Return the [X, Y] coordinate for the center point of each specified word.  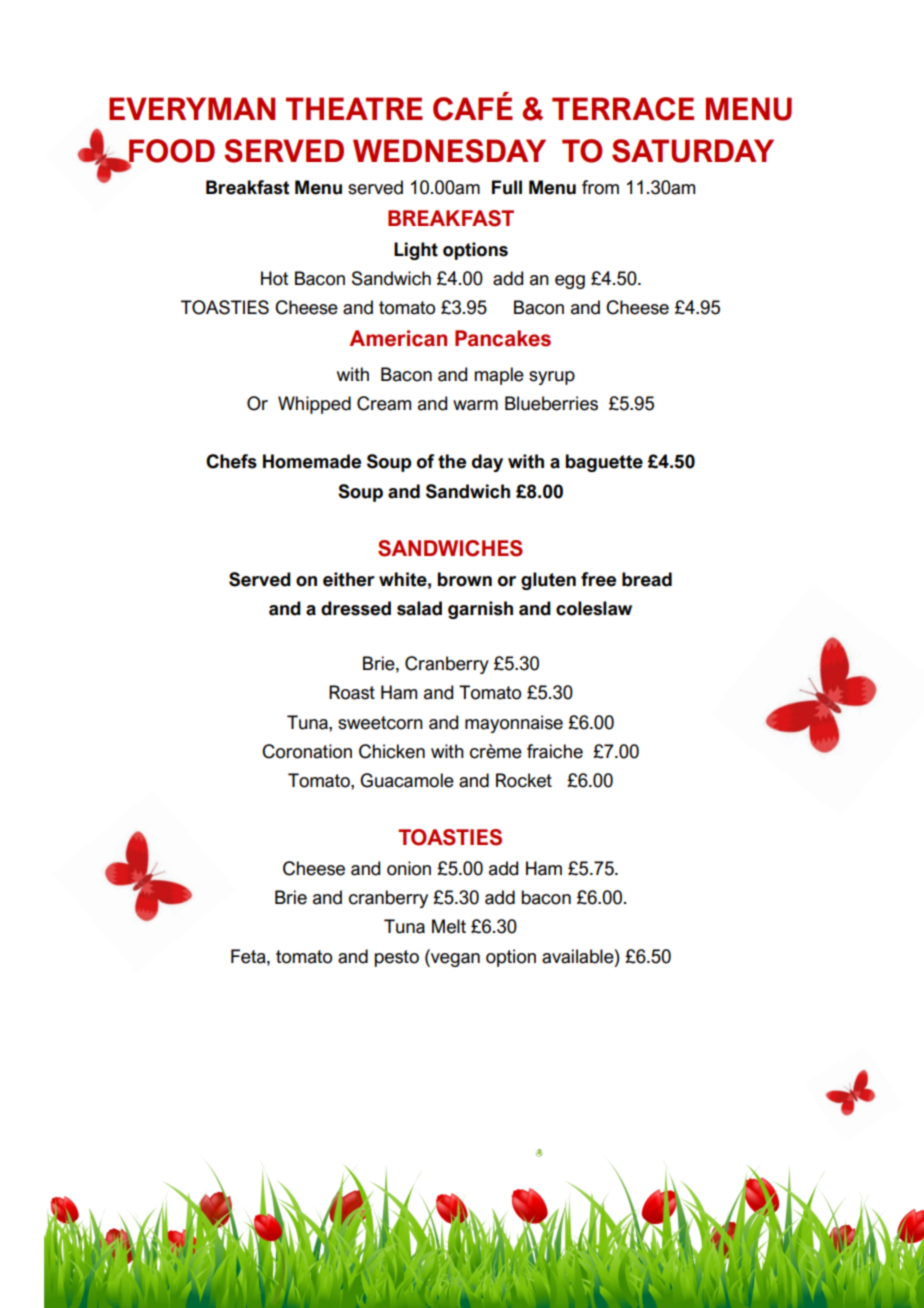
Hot [275, 278]
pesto [397, 958]
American [398, 338]
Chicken [392, 751]
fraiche [555, 751]
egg [570, 282]
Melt [449, 926]
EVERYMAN [192, 108]
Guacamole [407, 780]
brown [465, 579]
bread [647, 579]
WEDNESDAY [449, 151]
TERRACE [623, 109]
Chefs [231, 461]
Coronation [307, 751]
